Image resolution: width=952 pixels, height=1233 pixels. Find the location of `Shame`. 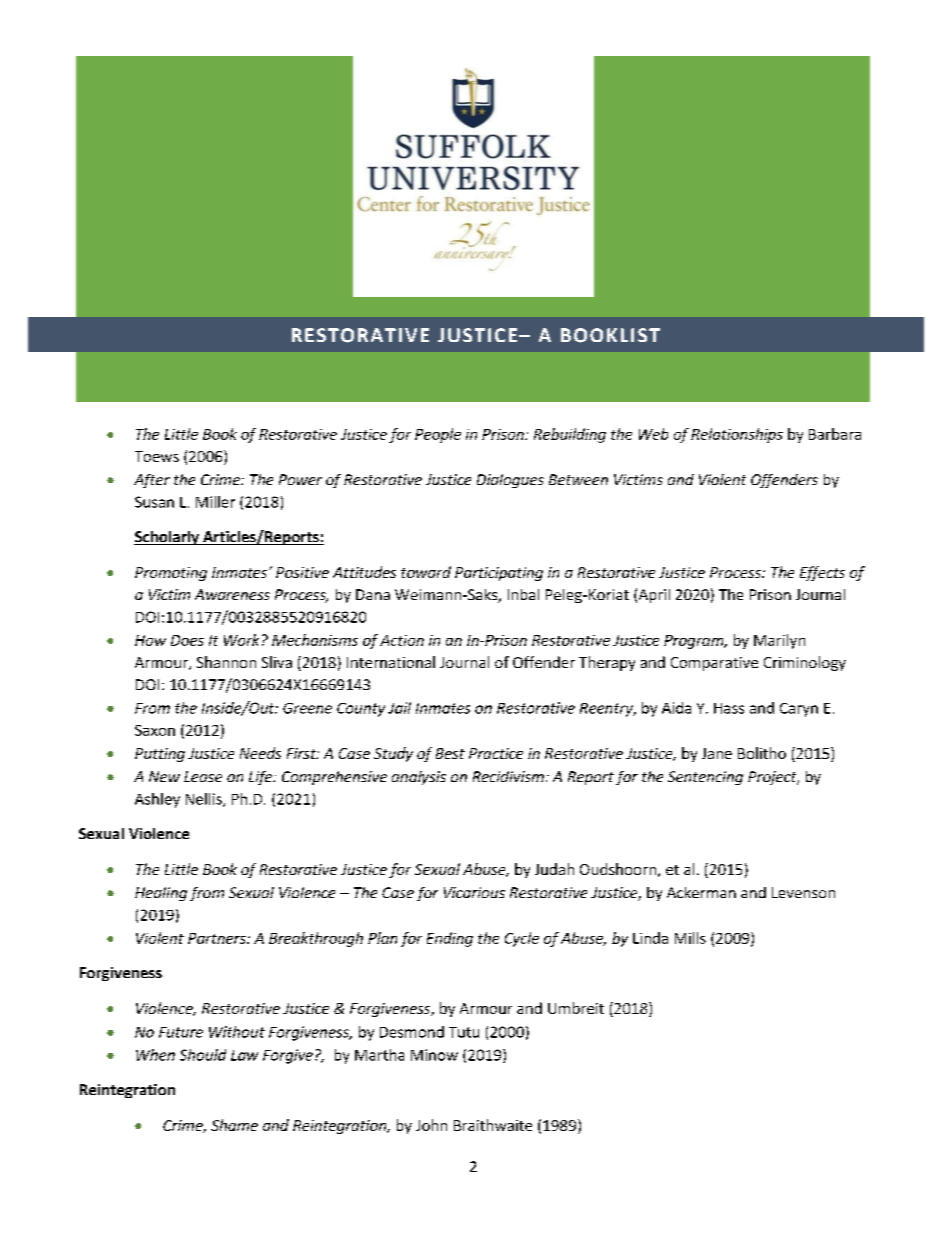

Shame is located at coordinates (234, 1125).
